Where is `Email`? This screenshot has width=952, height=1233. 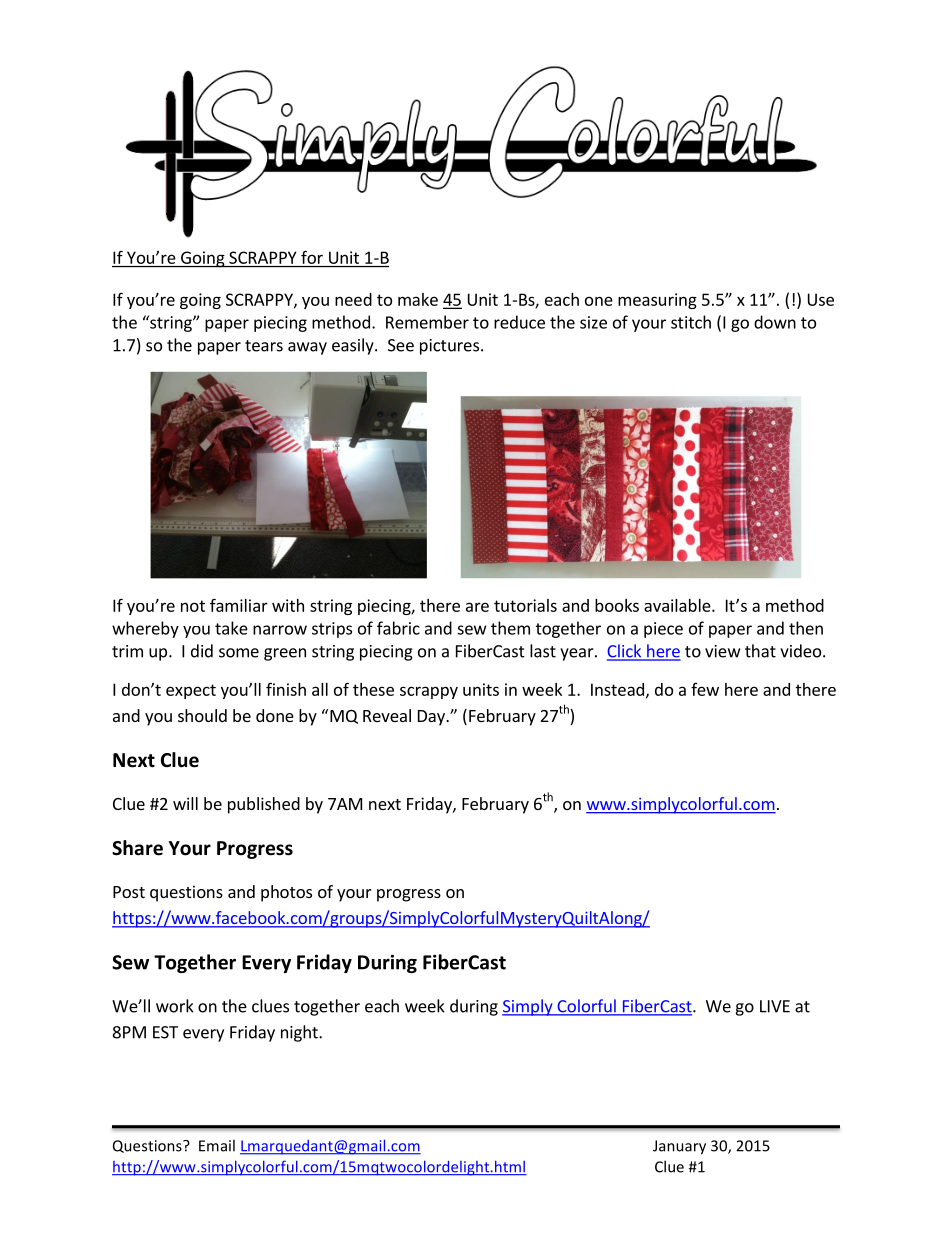 Email is located at coordinates (217, 1145).
